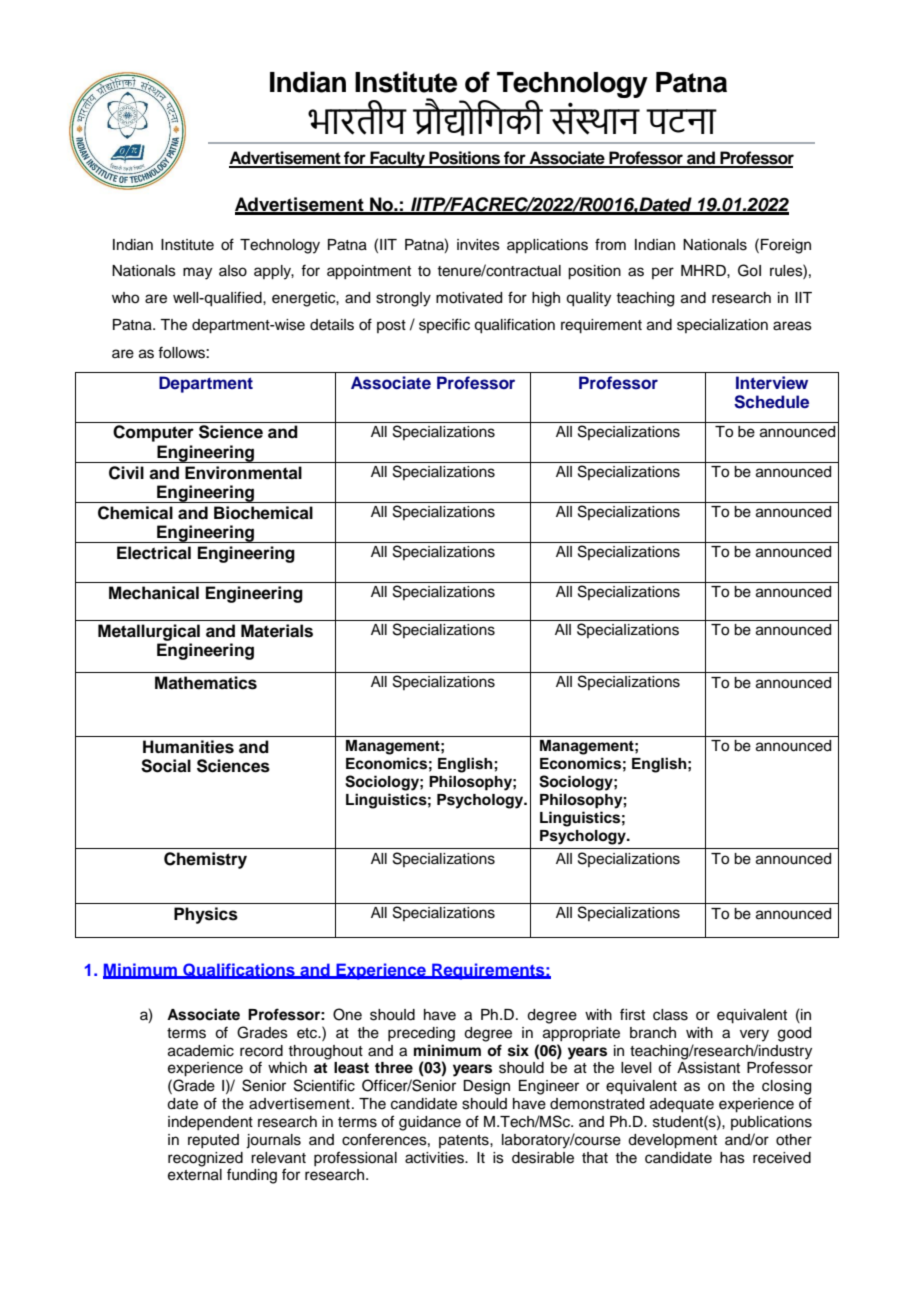 This screenshot has height=1308, width=924. I want to click on also, so click(233, 271).
